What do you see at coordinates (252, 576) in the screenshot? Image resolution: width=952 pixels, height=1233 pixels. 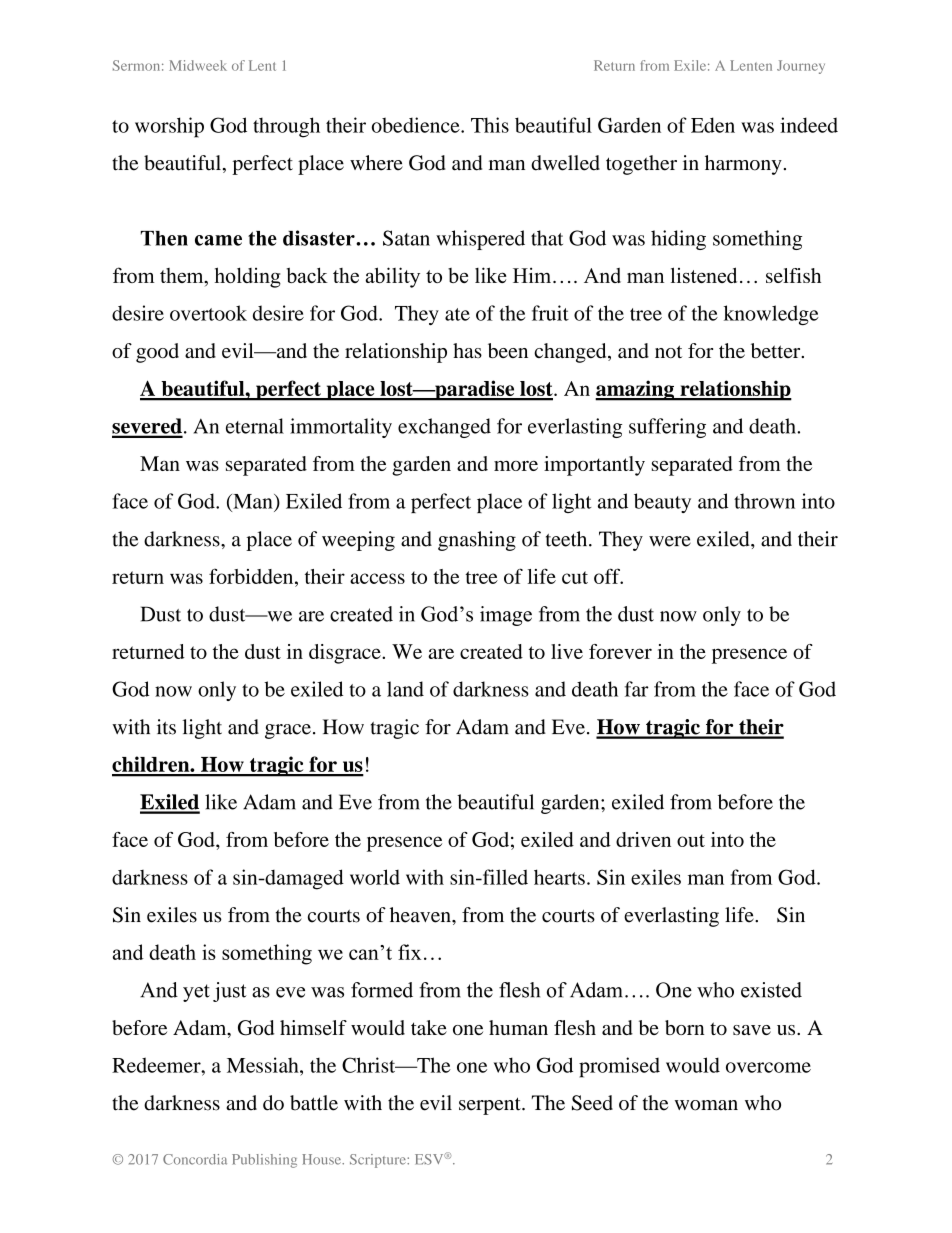 I see `forbidden` at bounding box center [252, 576].
